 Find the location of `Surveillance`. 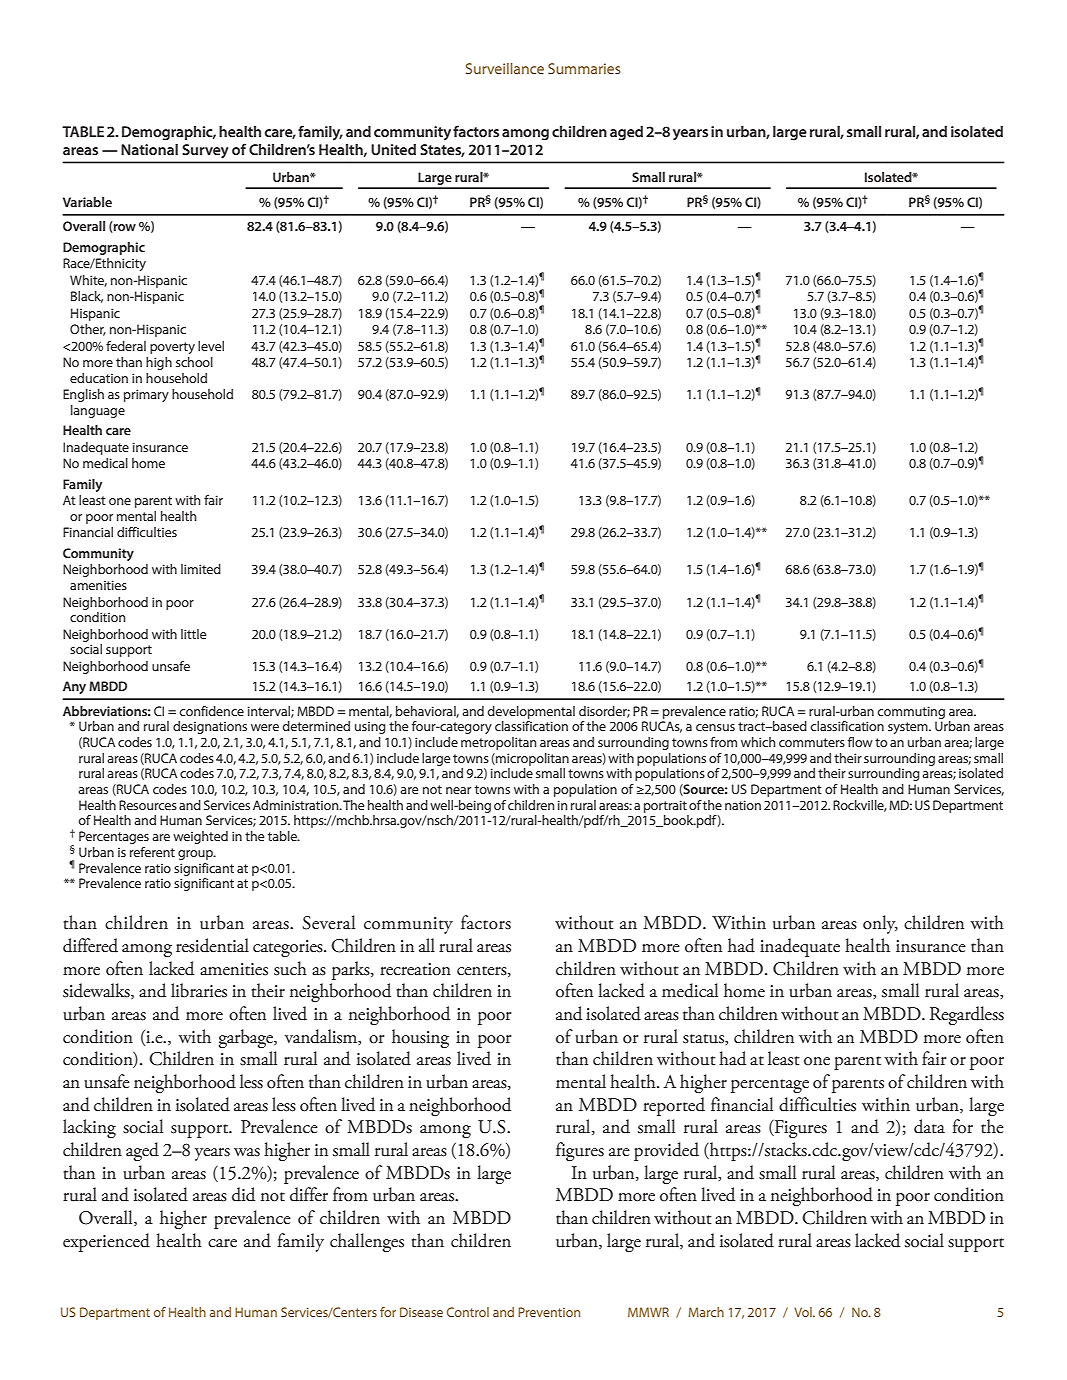

Surveillance is located at coordinates (505, 68).
